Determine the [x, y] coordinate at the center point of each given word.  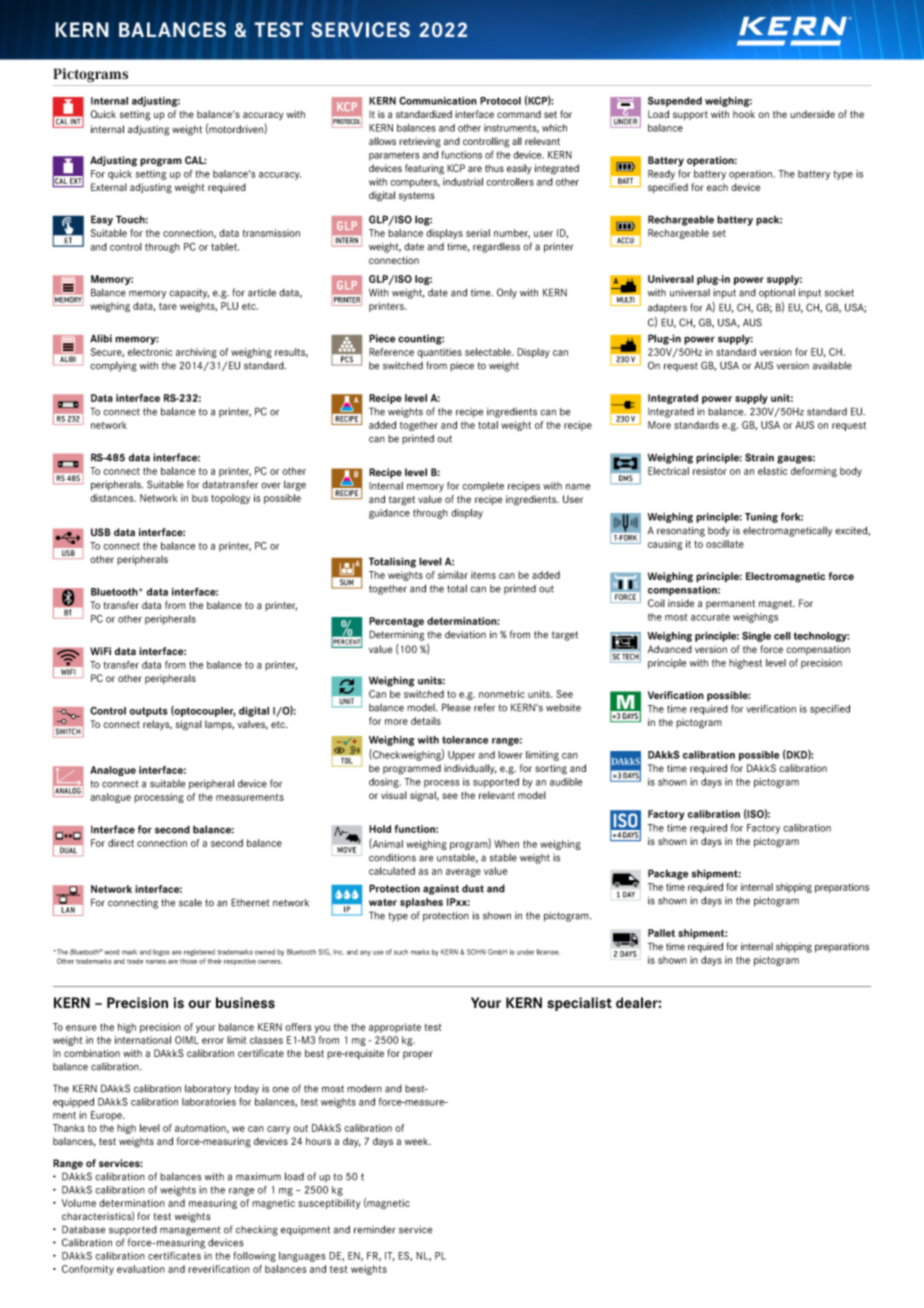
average [463, 873]
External [109, 187]
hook [744, 114]
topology [230, 499]
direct [121, 843]
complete [483, 487]
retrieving [420, 142]
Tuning [761, 518]
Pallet [661, 933]
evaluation [141, 1269]
